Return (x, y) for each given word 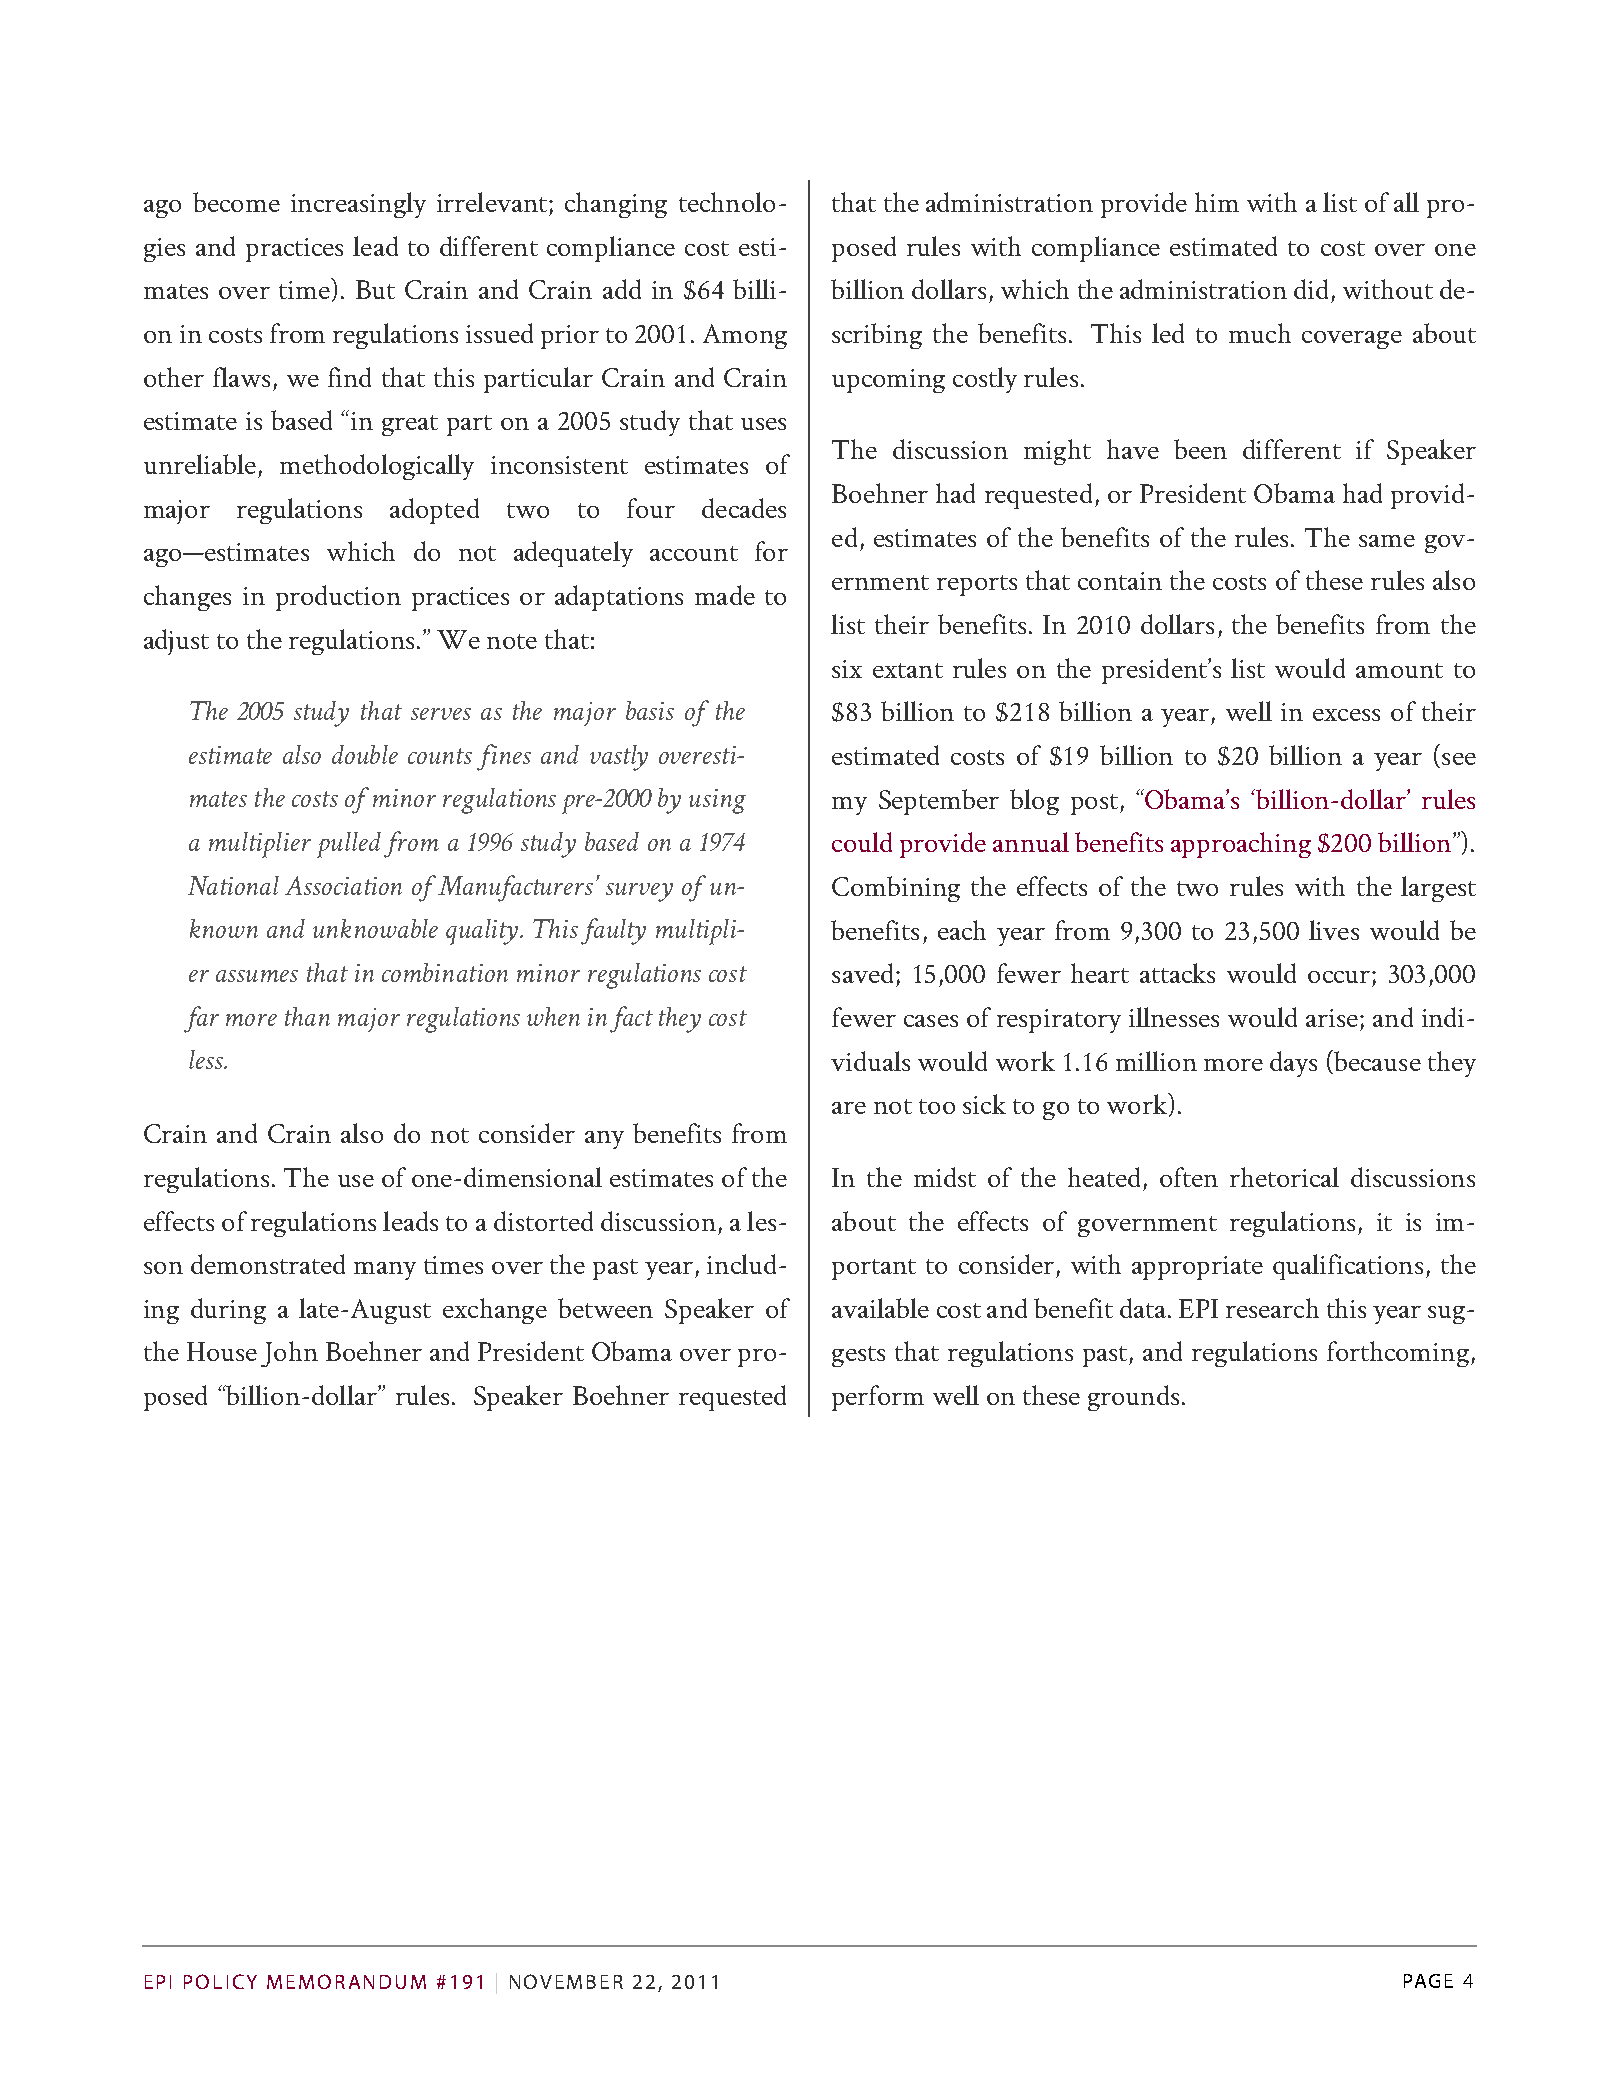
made (725, 595)
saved (862, 973)
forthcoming (1398, 1354)
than (307, 1016)
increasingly (358, 205)
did (1311, 289)
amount (1399, 670)
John (289, 1354)
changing (616, 205)
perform (878, 1398)
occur (1339, 977)
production (338, 598)
